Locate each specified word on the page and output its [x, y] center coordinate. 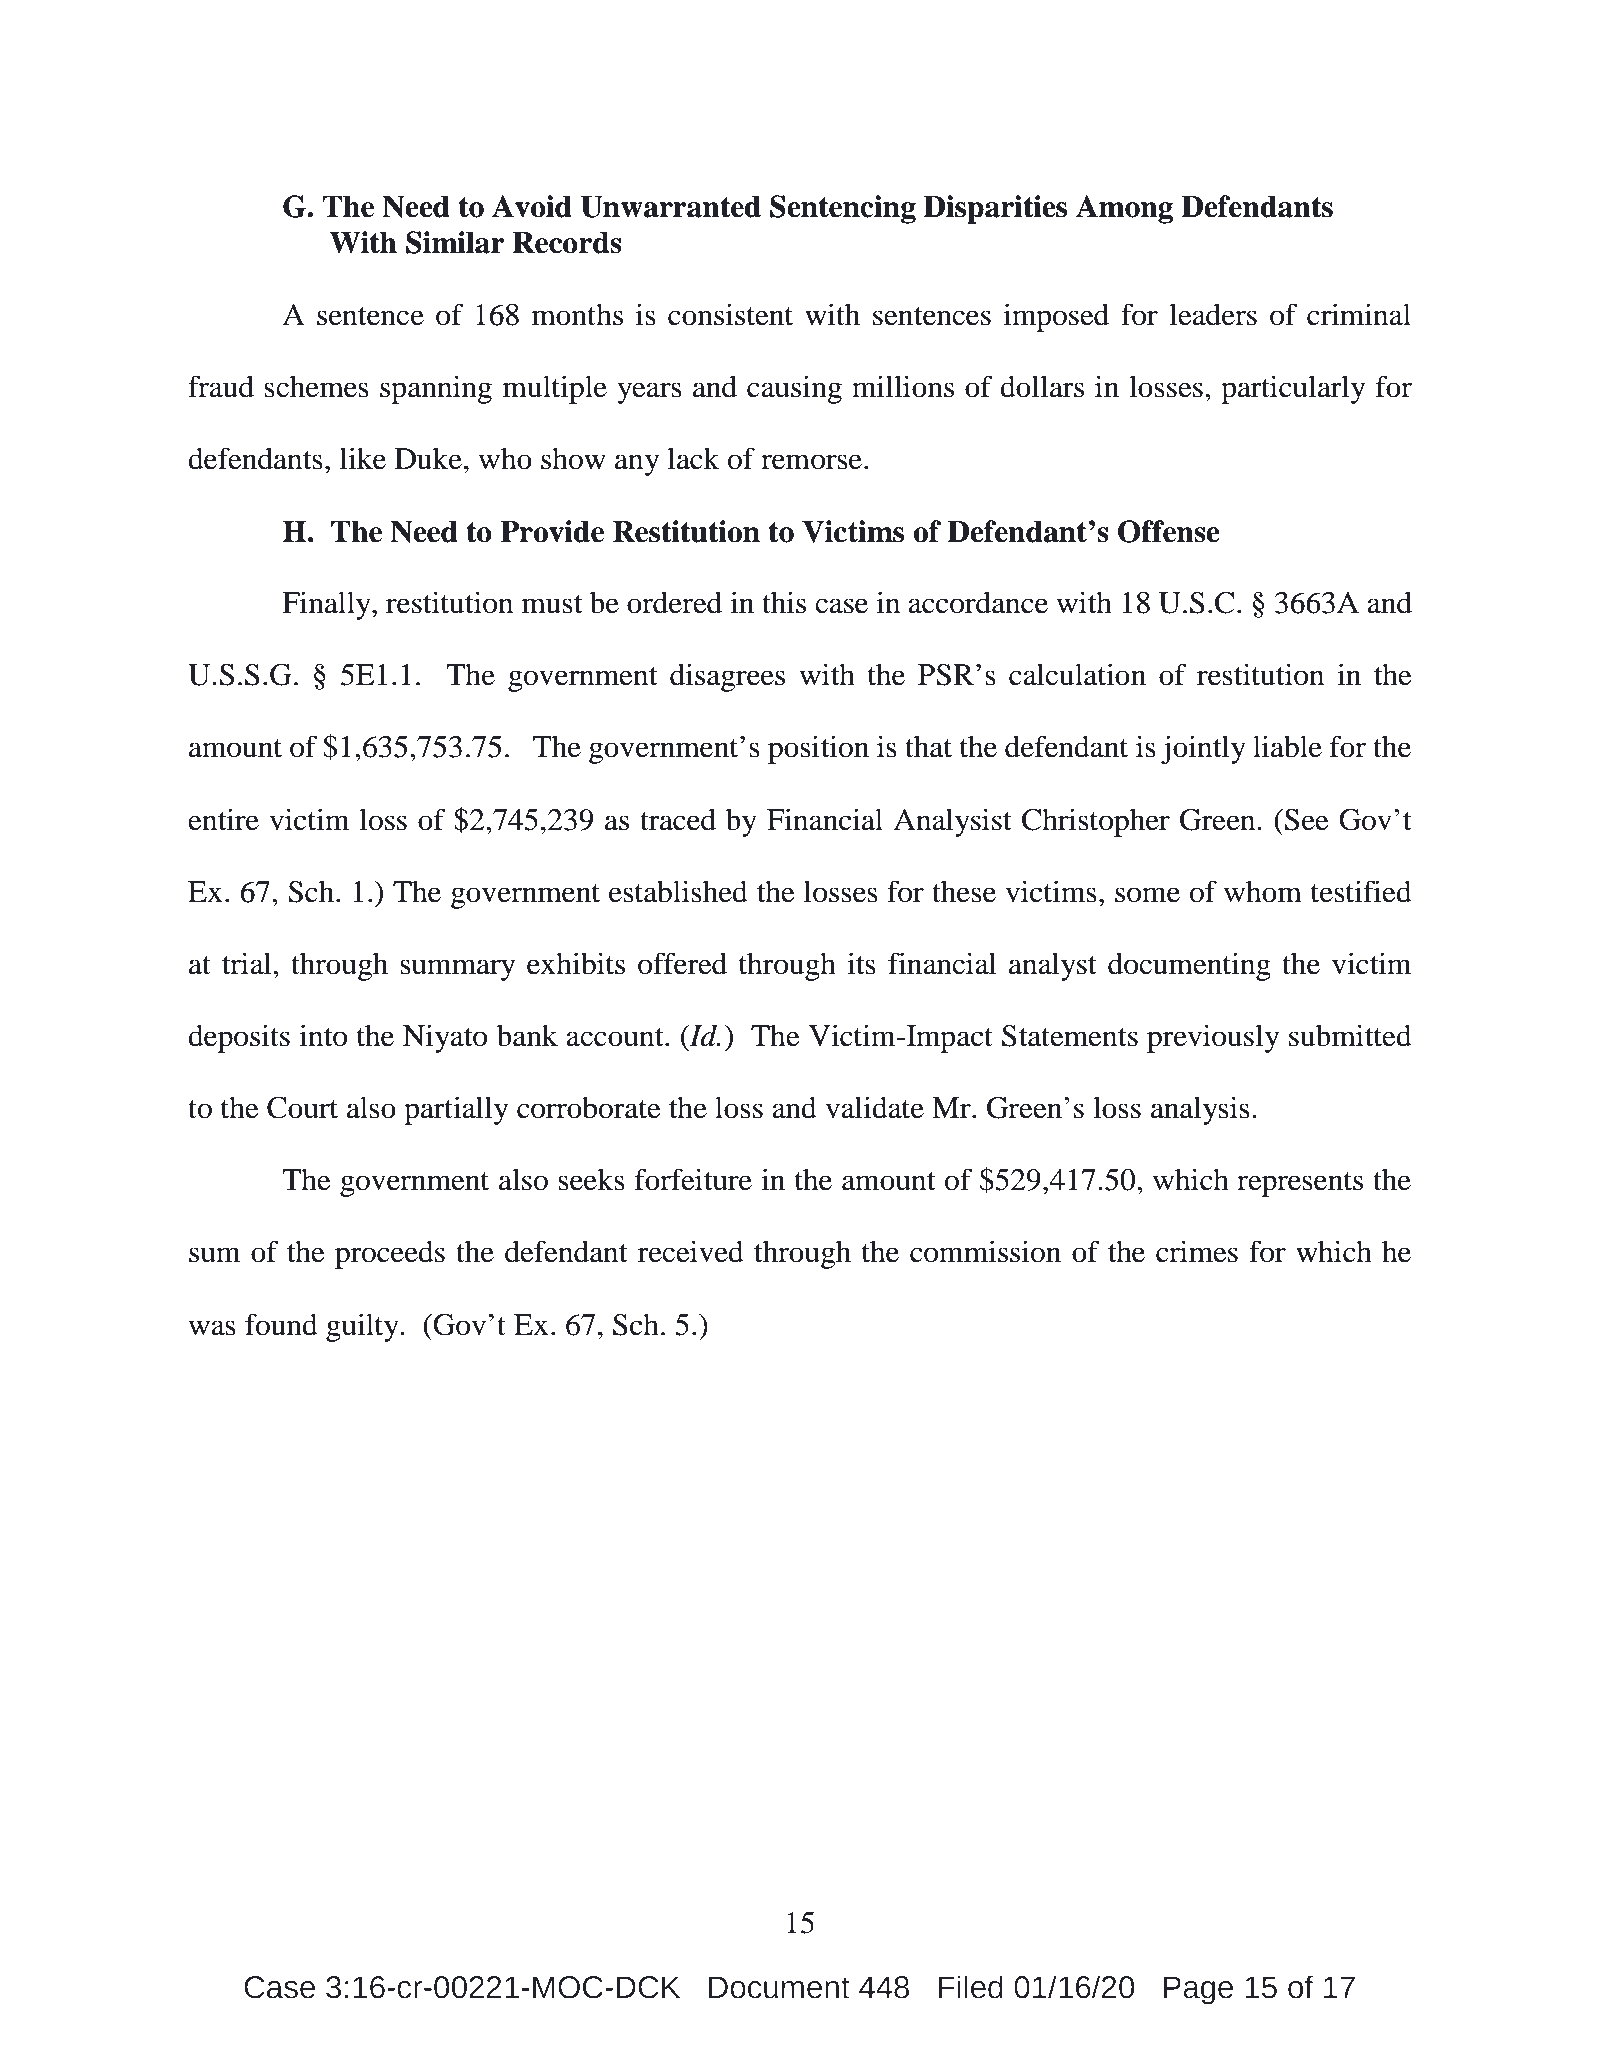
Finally [327, 605]
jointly [1203, 749]
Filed [971, 1987]
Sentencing [843, 209]
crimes [1197, 1251]
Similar [455, 242]
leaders [1213, 314]
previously [1213, 1038]
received [691, 1251]
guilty [363, 1327]
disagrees [727, 677]
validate [874, 1107]
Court [302, 1107]
